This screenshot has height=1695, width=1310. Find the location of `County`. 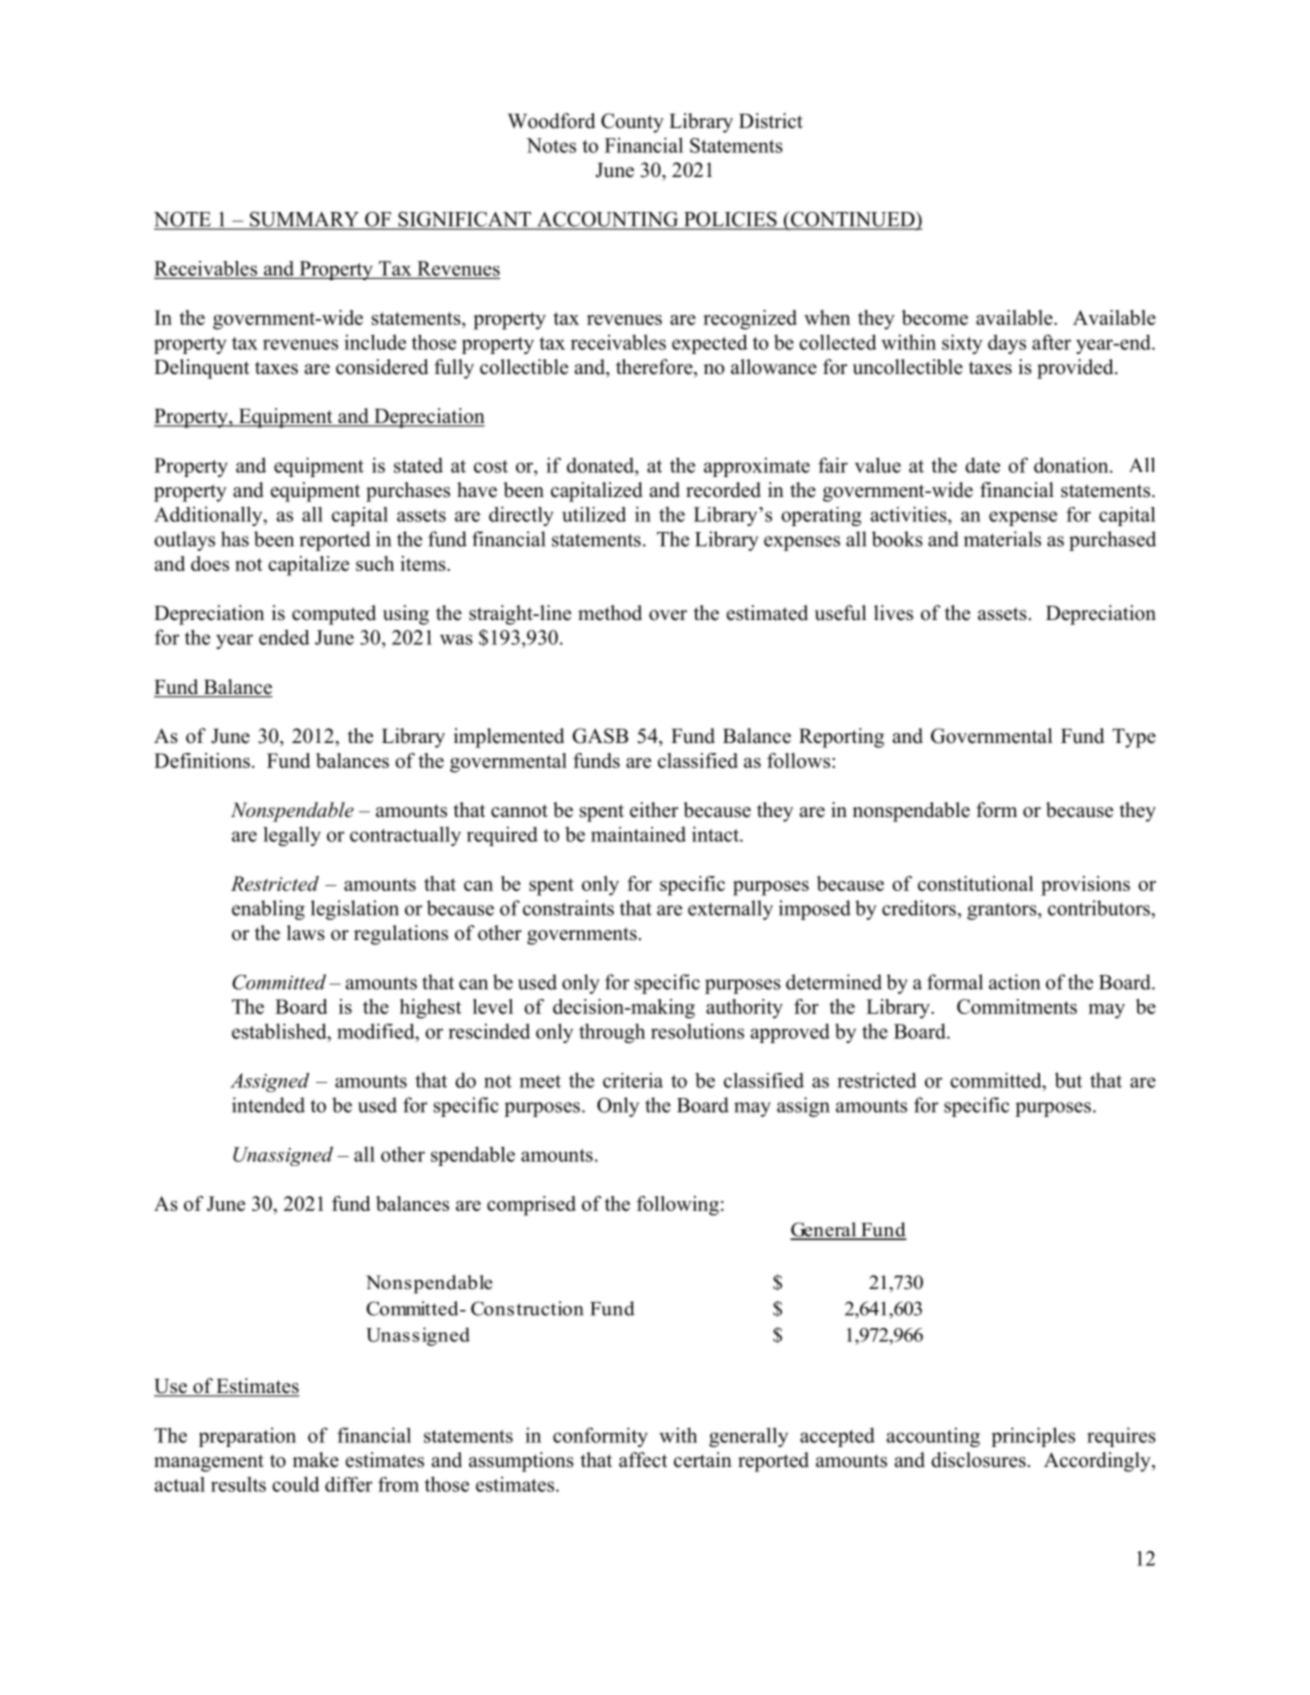

County is located at coordinates (632, 123).
